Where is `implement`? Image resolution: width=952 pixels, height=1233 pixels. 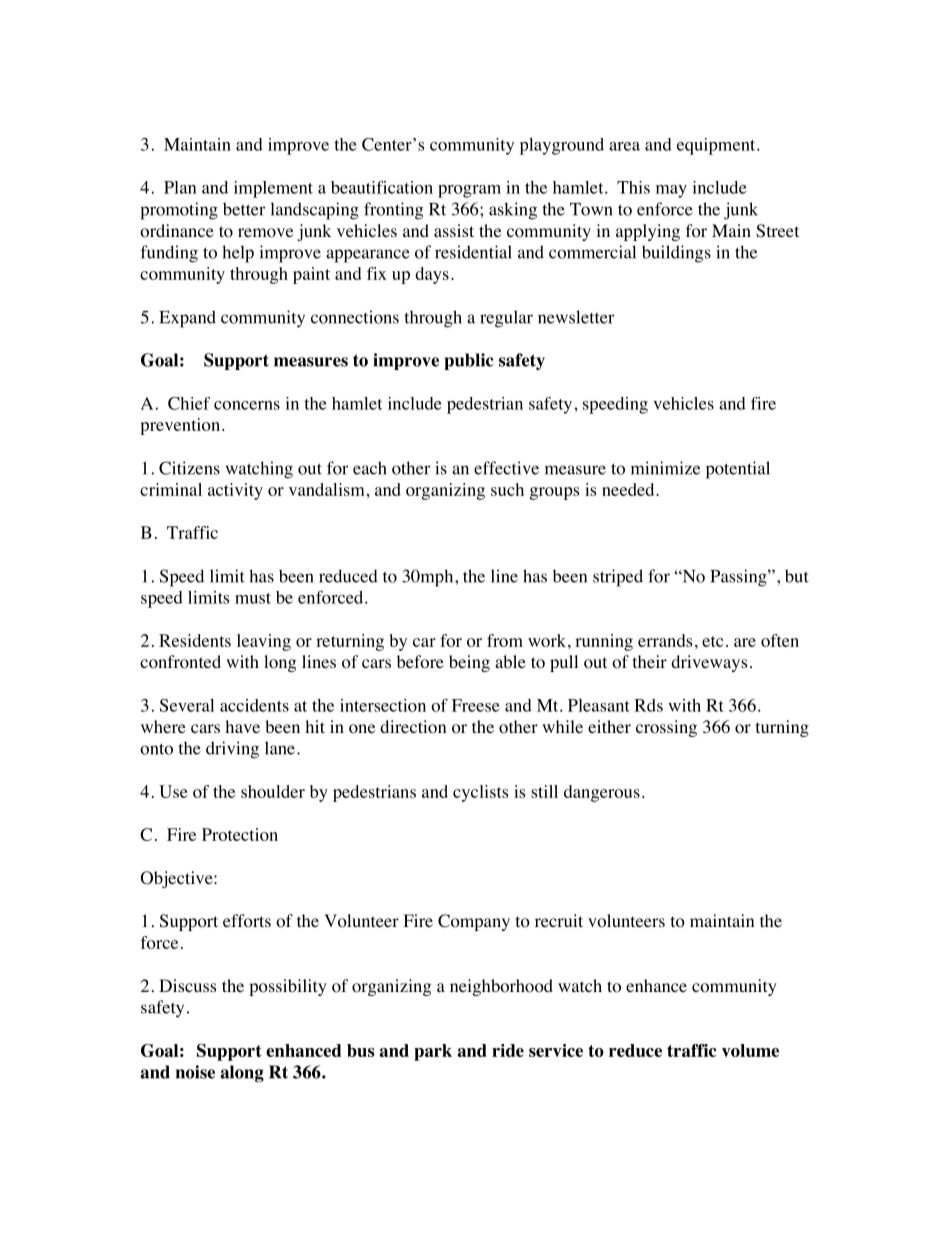 implement is located at coordinates (273, 189).
